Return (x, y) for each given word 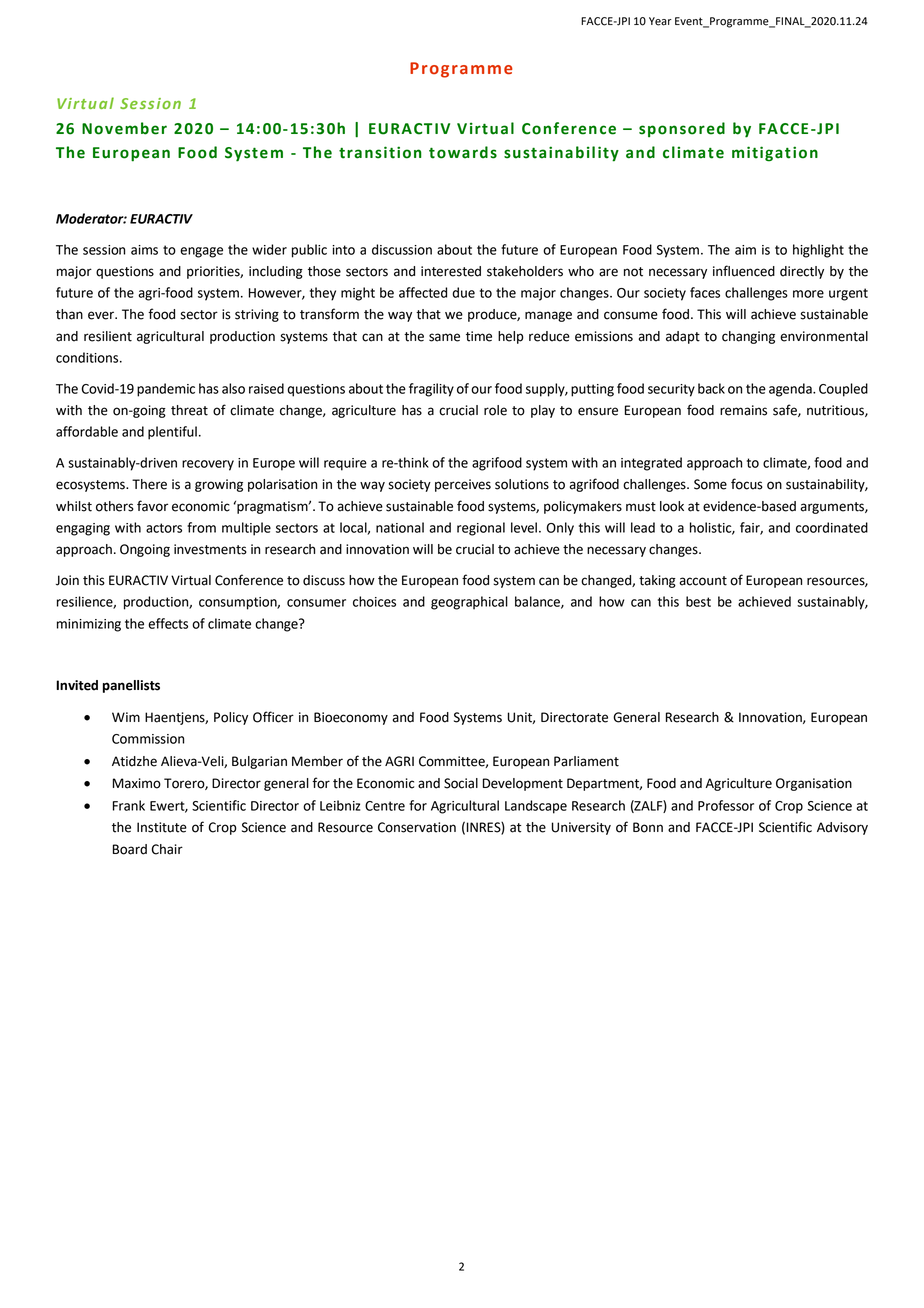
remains (743, 410)
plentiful (172, 433)
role (495, 410)
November (124, 128)
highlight (818, 251)
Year (660, 21)
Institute (162, 827)
